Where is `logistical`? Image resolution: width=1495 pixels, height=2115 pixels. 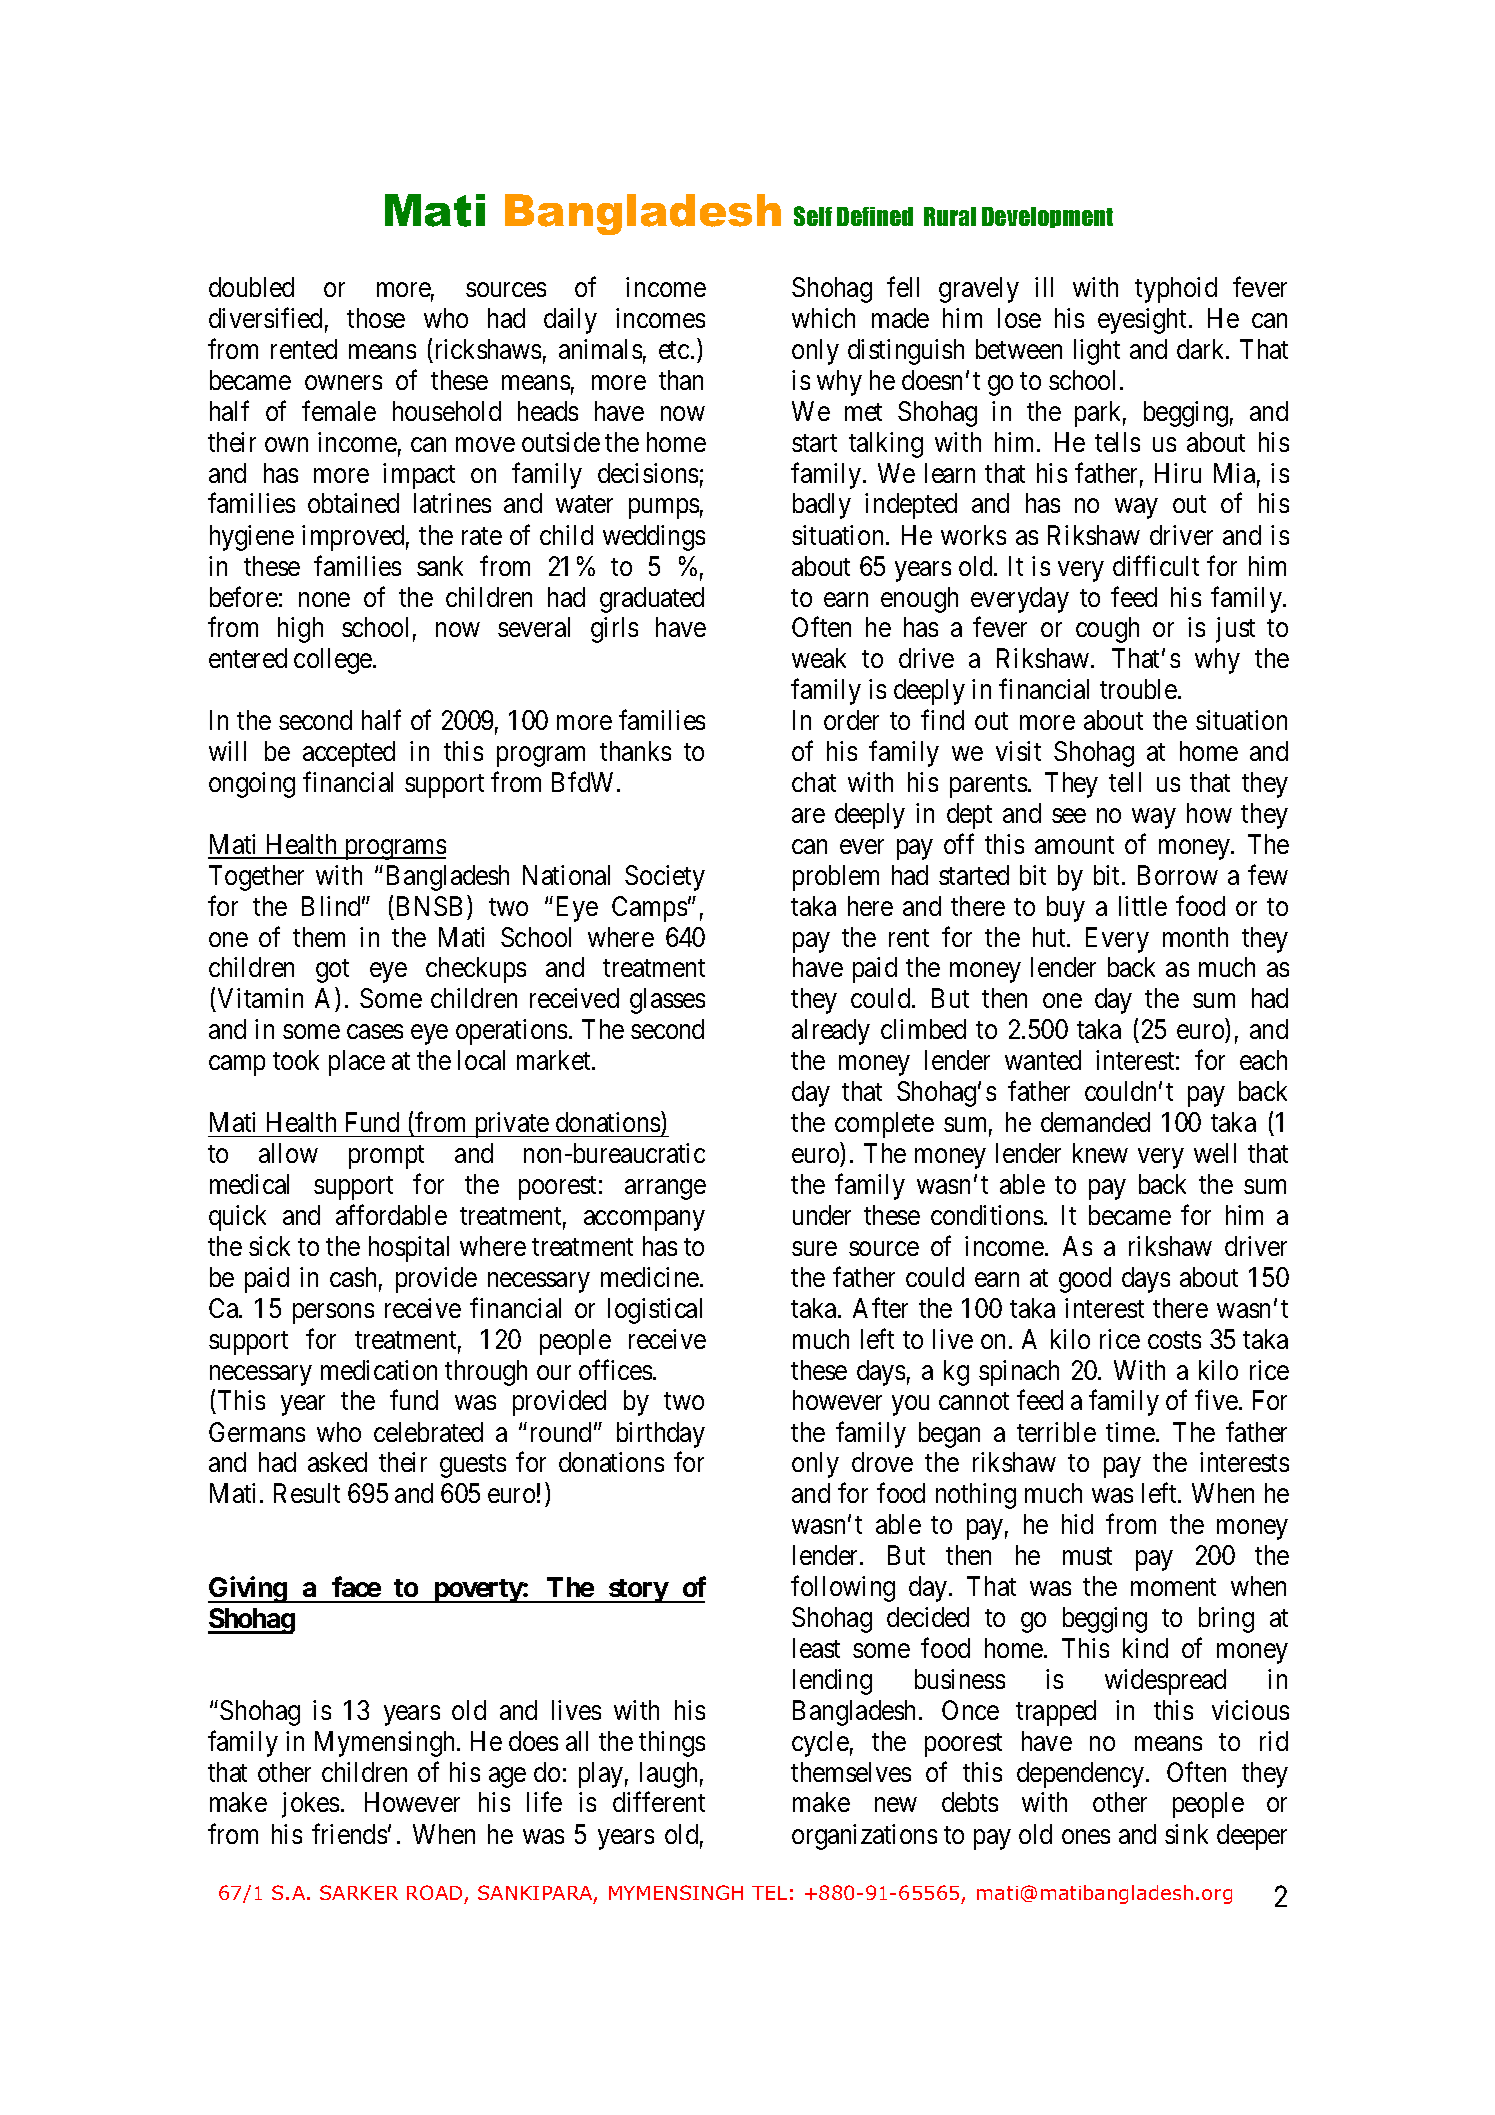 logistical is located at coordinates (655, 1311).
